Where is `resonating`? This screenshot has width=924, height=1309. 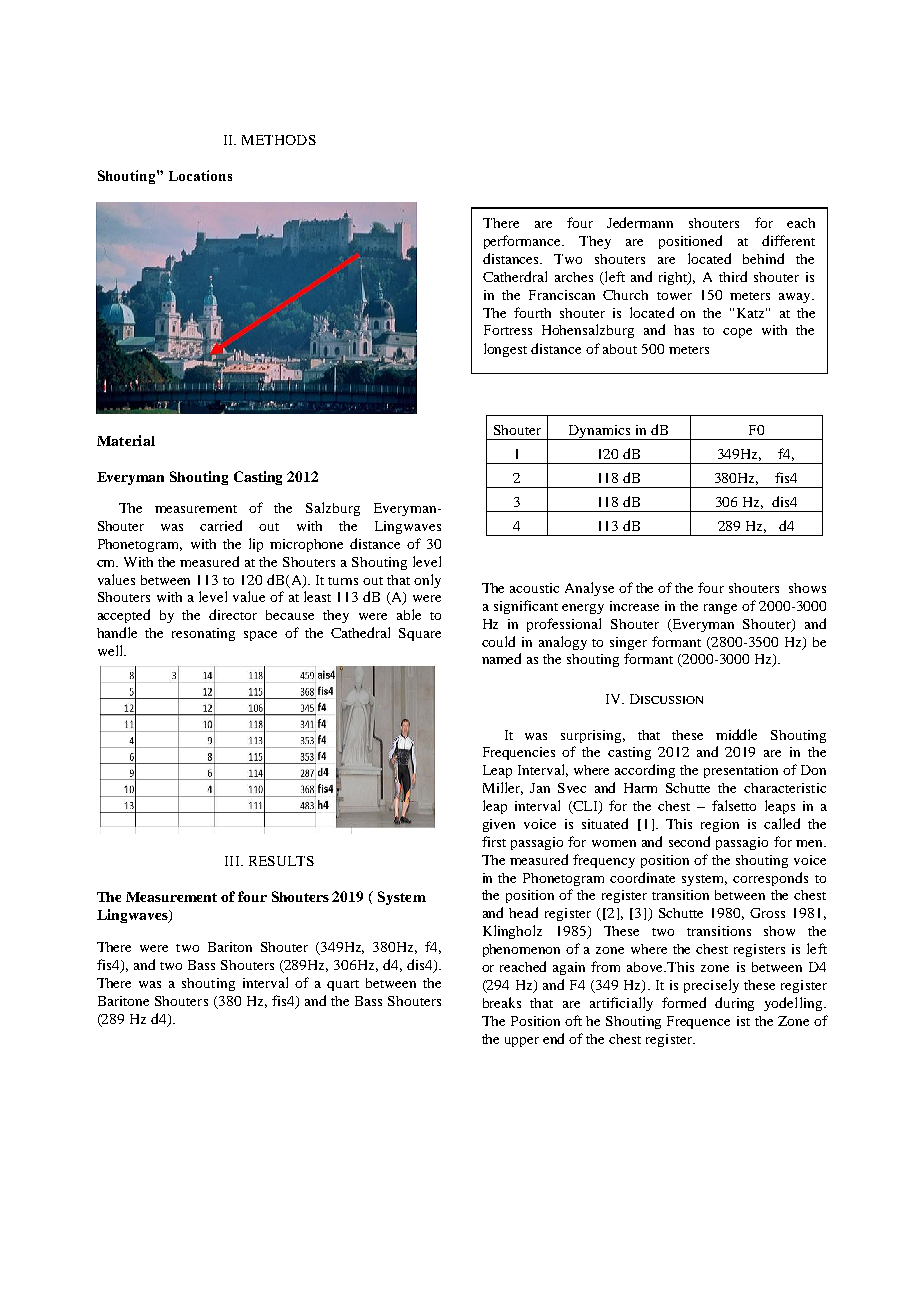
resonating is located at coordinates (203, 634).
